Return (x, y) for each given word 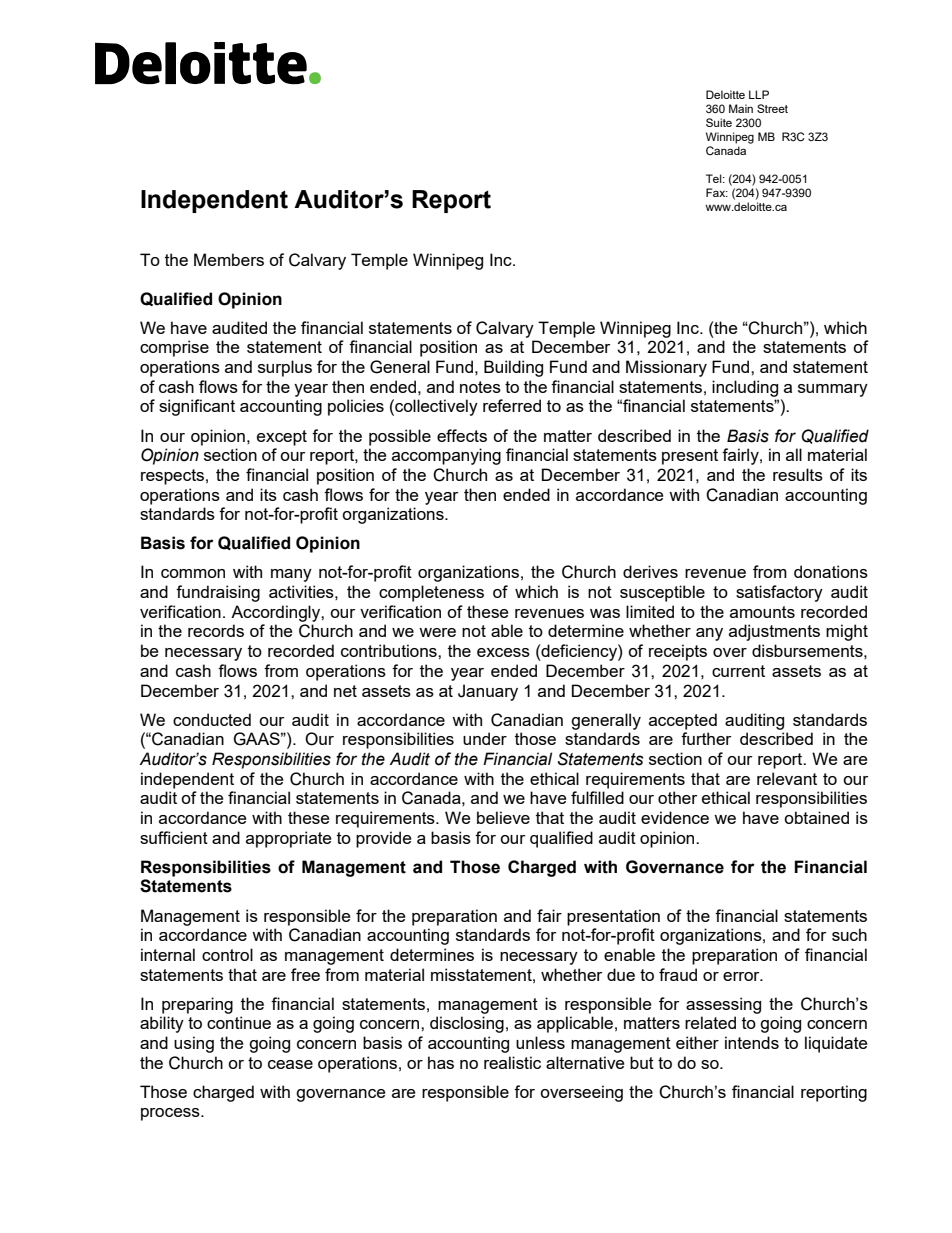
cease (290, 1064)
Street (772, 108)
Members (229, 259)
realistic (512, 1062)
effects (462, 435)
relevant (787, 778)
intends (752, 1042)
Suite (719, 122)
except (282, 438)
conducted (212, 719)
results (798, 474)
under (485, 738)
